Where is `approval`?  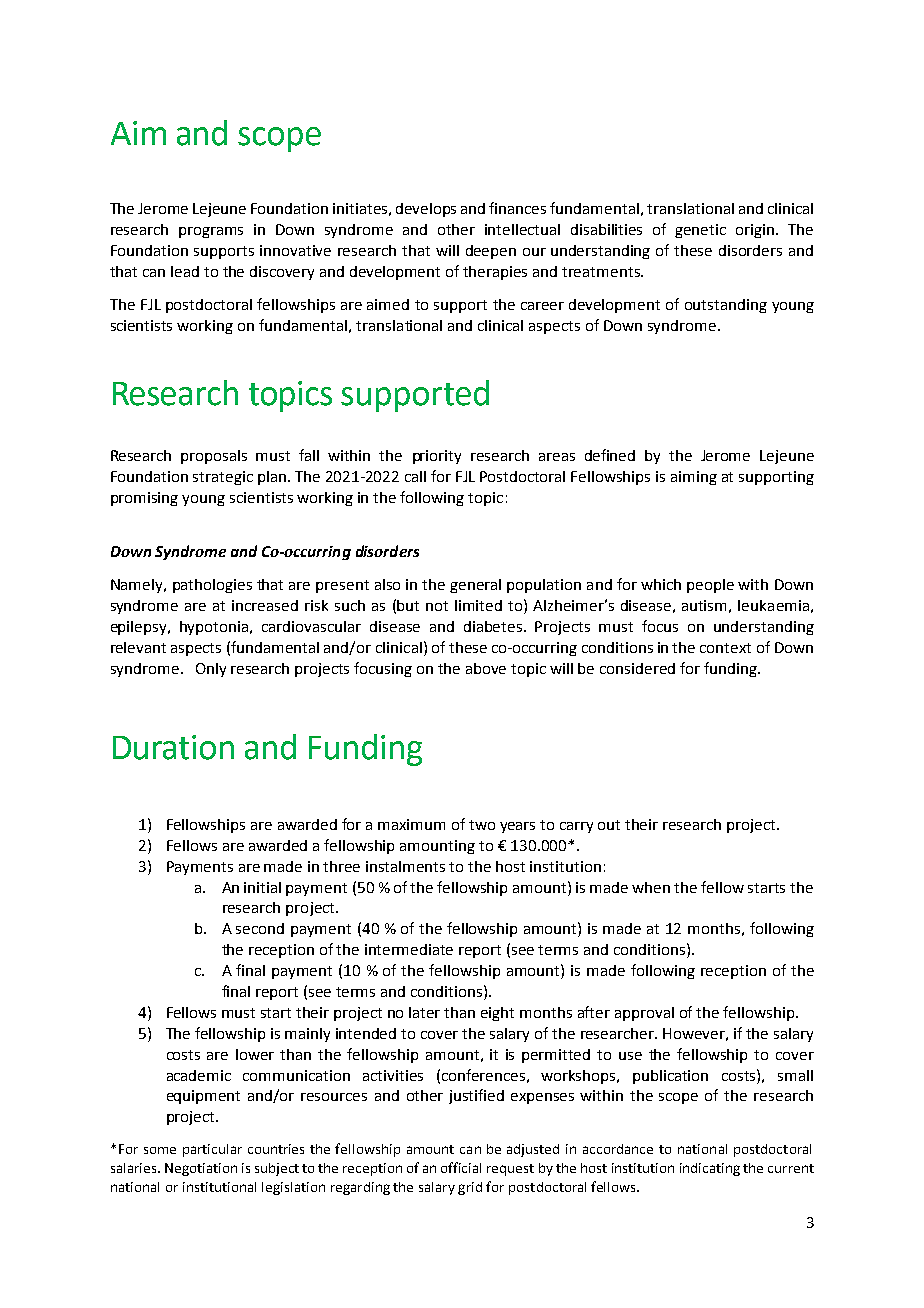 approval is located at coordinates (644, 1014).
